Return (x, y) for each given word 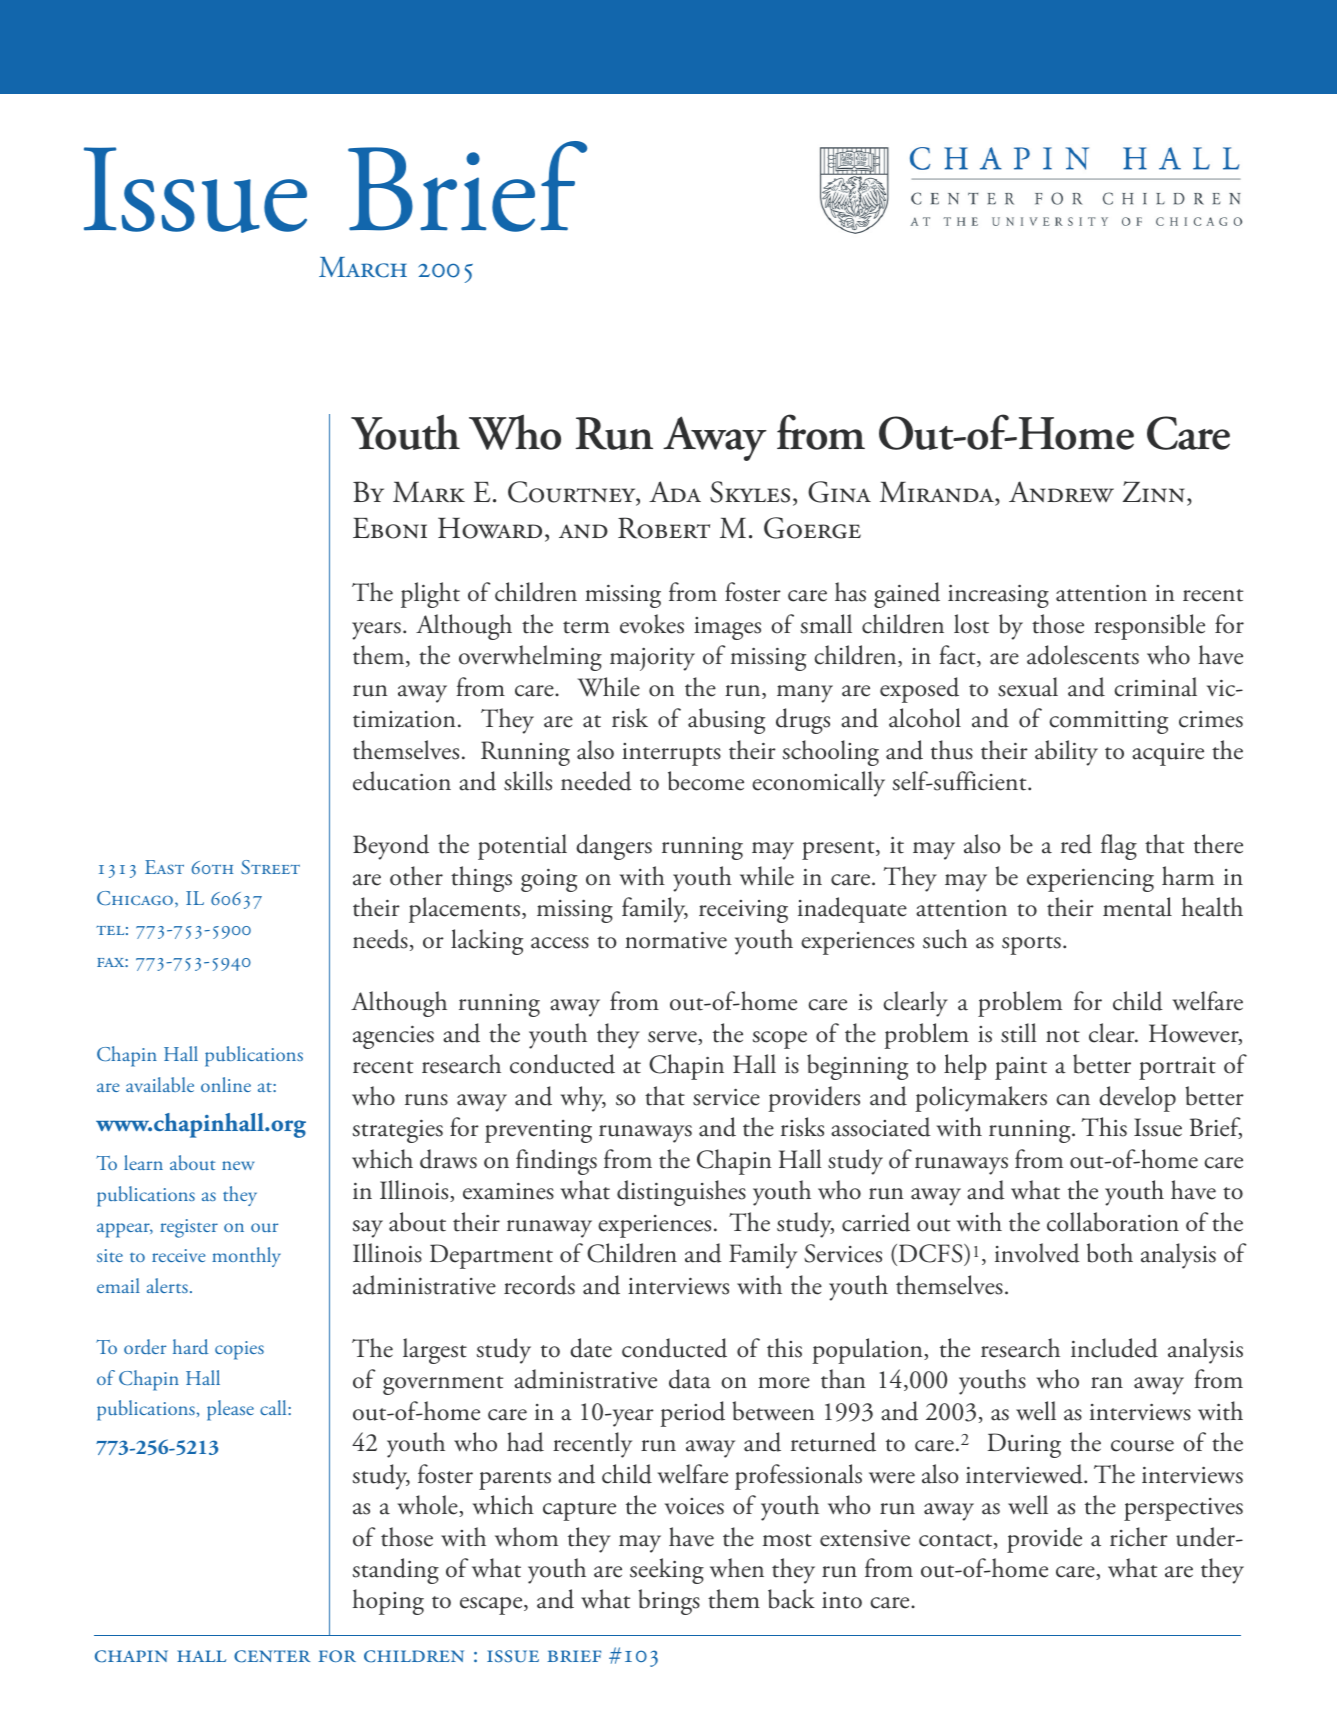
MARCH (363, 267)
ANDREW (1061, 492)
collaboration (1113, 1222)
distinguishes (681, 1193)
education (402, 781)
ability (1066, 753)
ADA (675, 491)
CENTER (272, 1656)
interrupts (671, 754)
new (238, 1165)
